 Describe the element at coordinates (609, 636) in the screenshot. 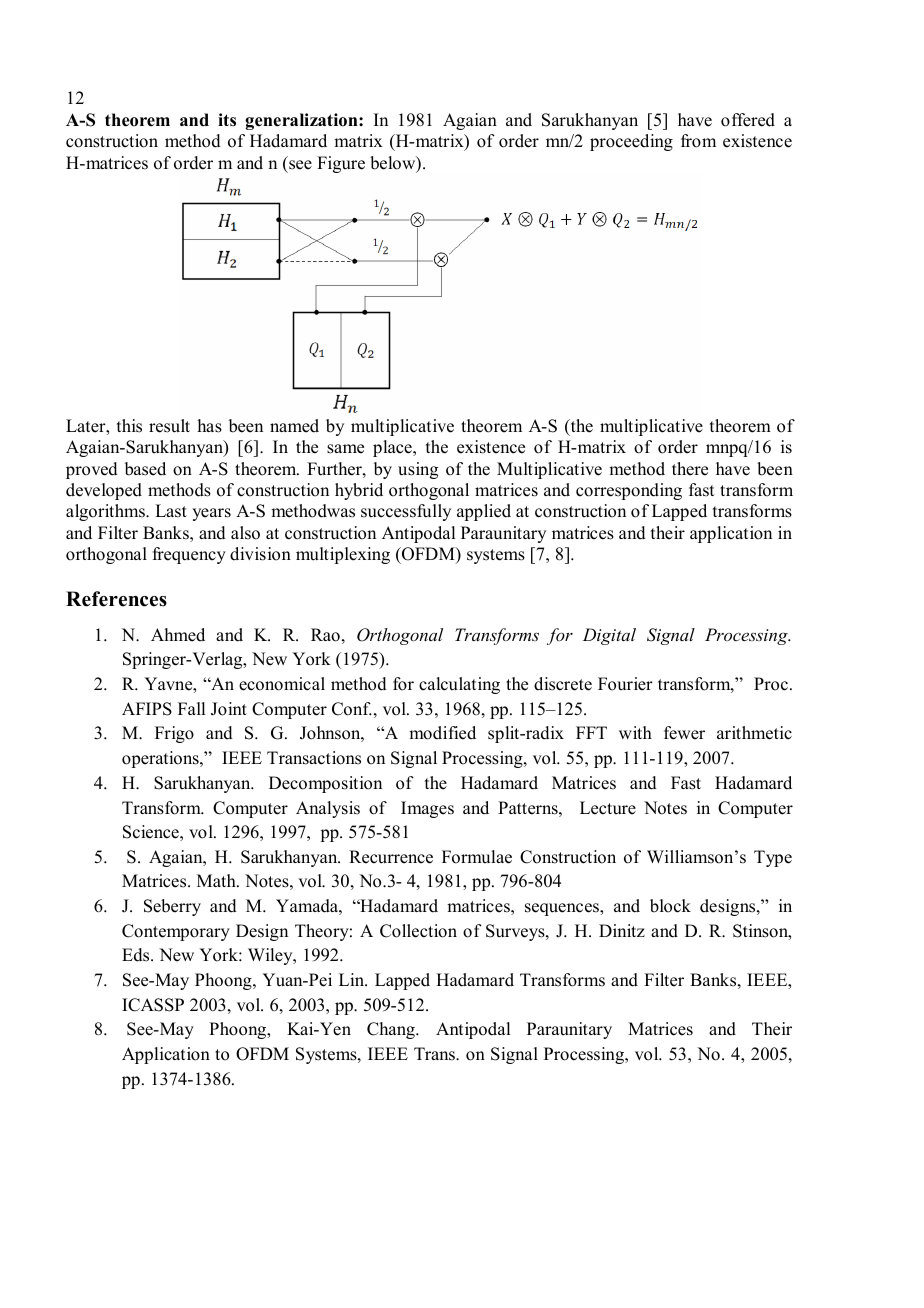

I see `Digital` at that location.
